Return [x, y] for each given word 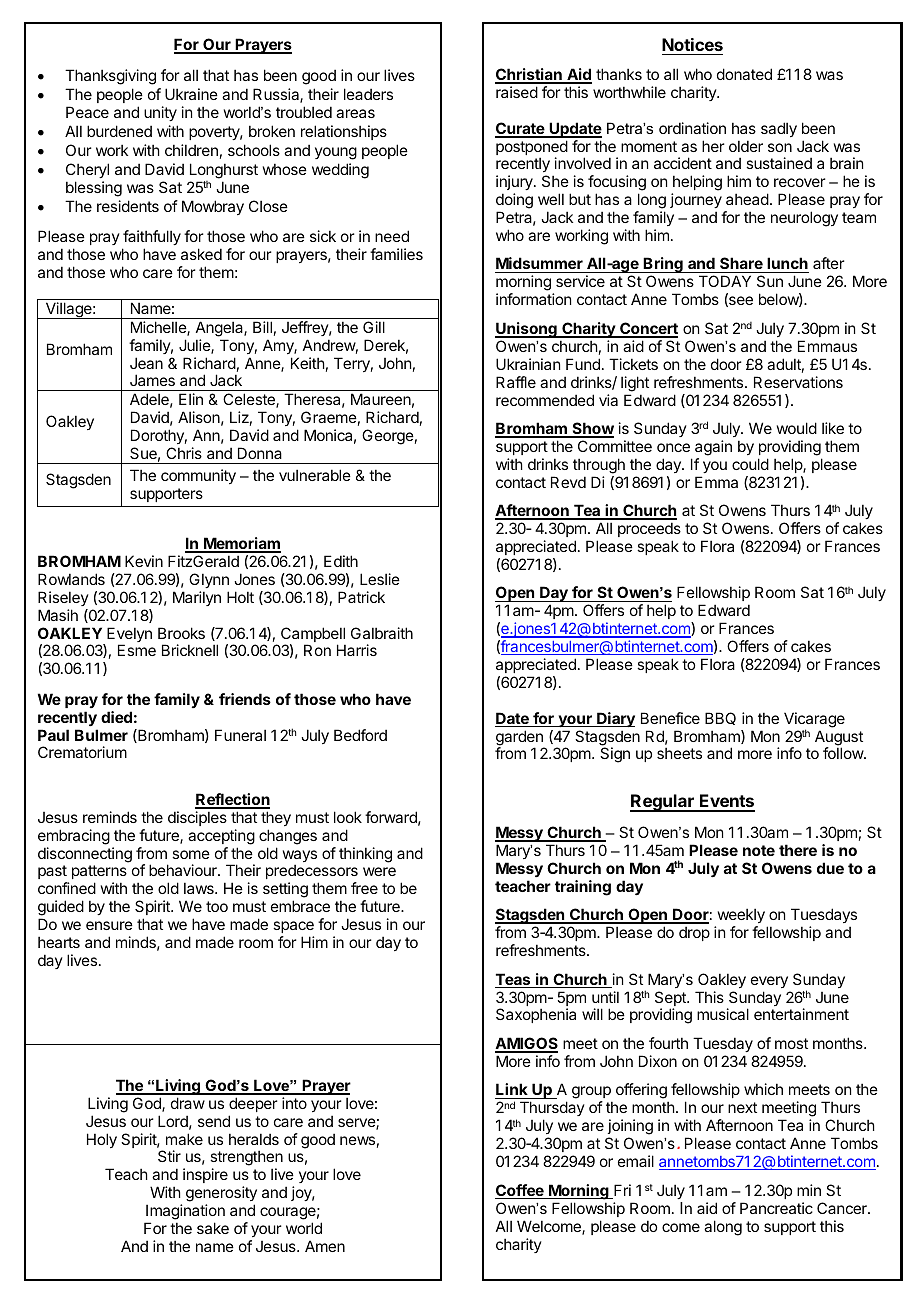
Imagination [185, 1213]
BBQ [720, 718]
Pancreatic [776, 1208]
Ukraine [191, 94]
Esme [137, 650]
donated [744, 74]
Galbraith [382, 633]
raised [517, 92]
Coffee [520, 1191]
